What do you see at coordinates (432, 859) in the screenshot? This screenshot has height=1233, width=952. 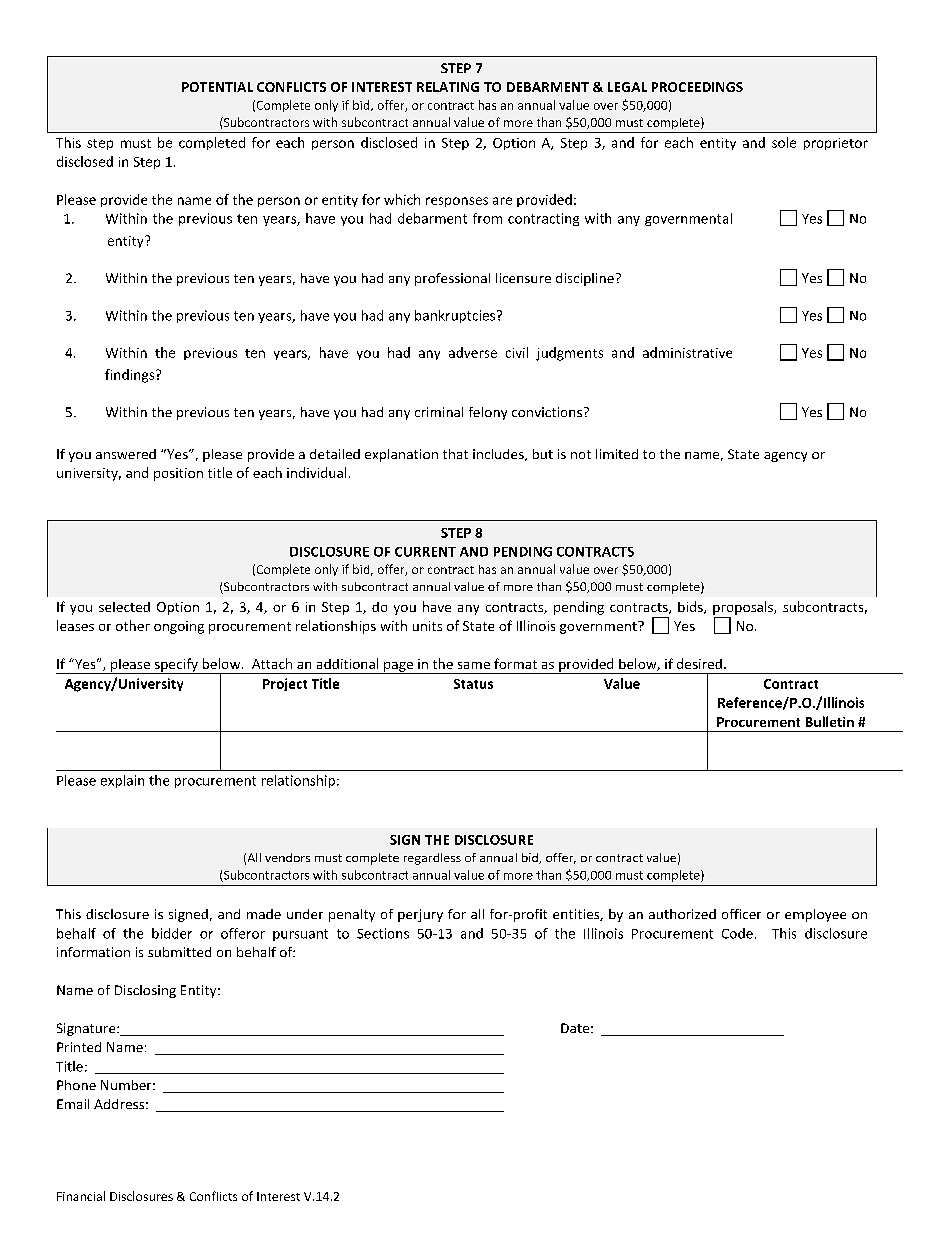 I see `regardless` at bounding box center [432, 859].
